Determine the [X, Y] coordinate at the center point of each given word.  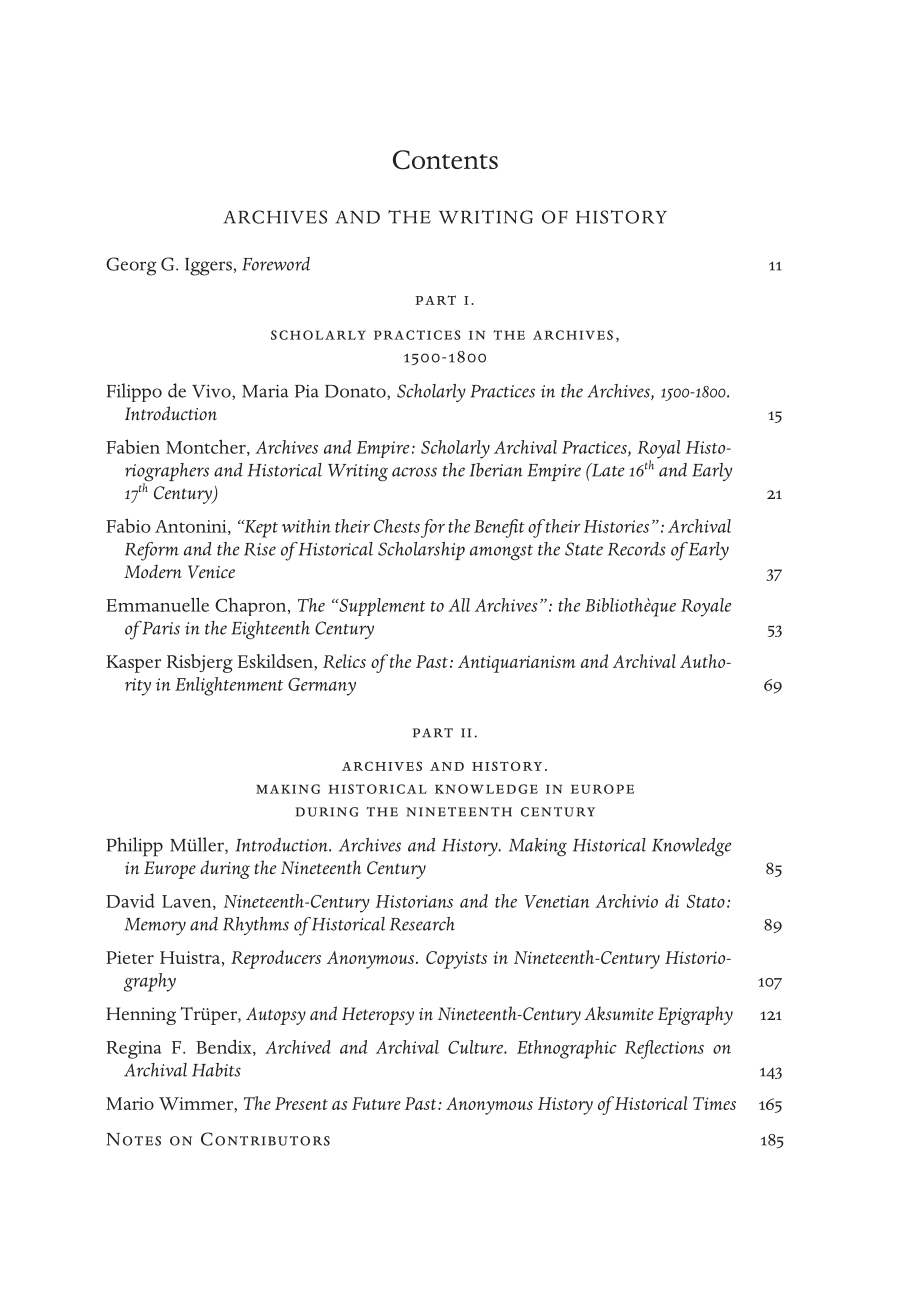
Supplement [381, 607]
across [414, 472]
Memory [155, 926]
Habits [216, 1070]
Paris [161, 628]
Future [376, 1103]
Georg [131, 266]
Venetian [557, 901]
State [584, 549]
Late [607, 470]
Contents [445, 160]
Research [422, 924]
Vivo [212, 392]
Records [637, 549]
